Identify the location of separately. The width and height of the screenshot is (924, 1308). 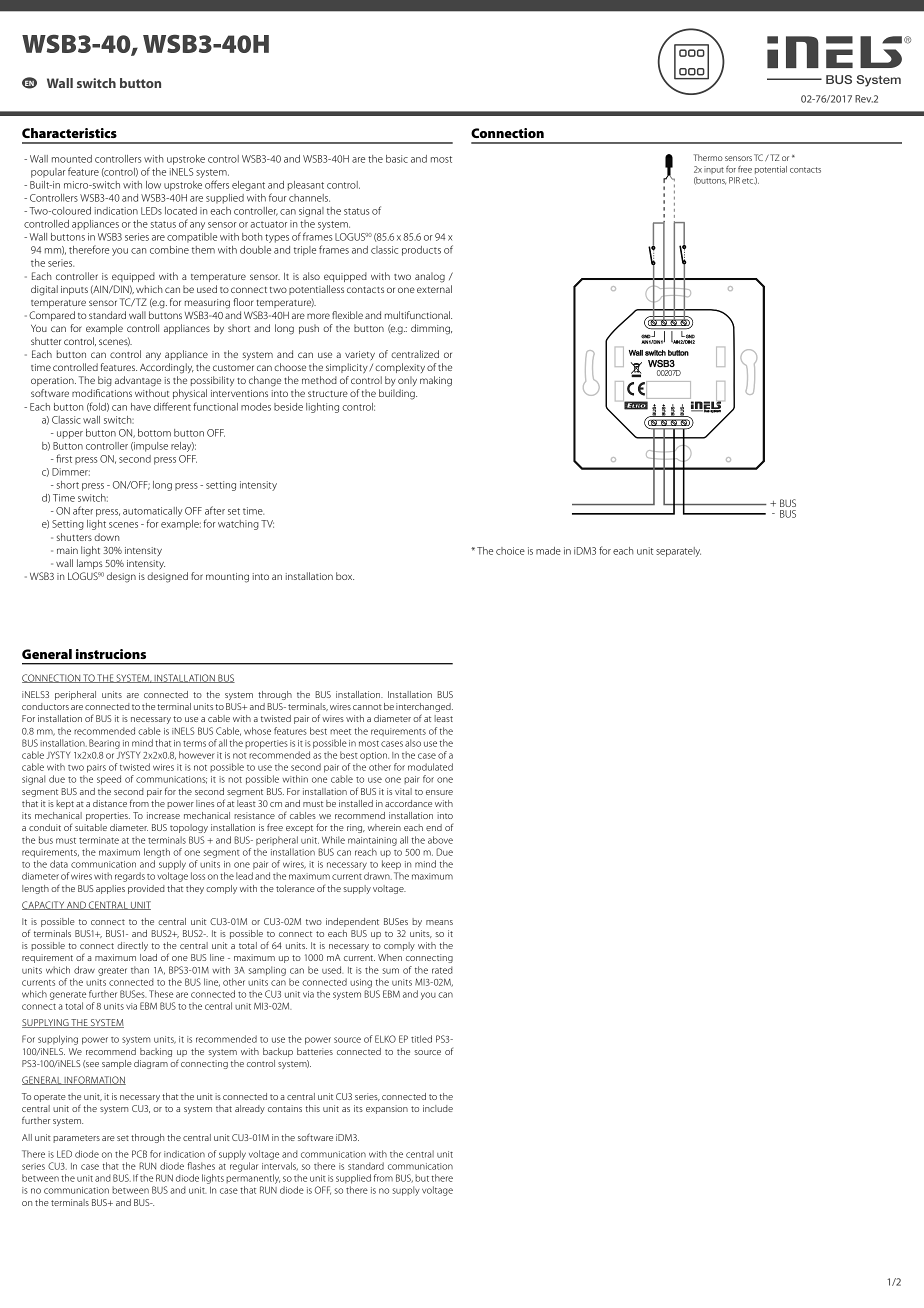
(678, 552).
